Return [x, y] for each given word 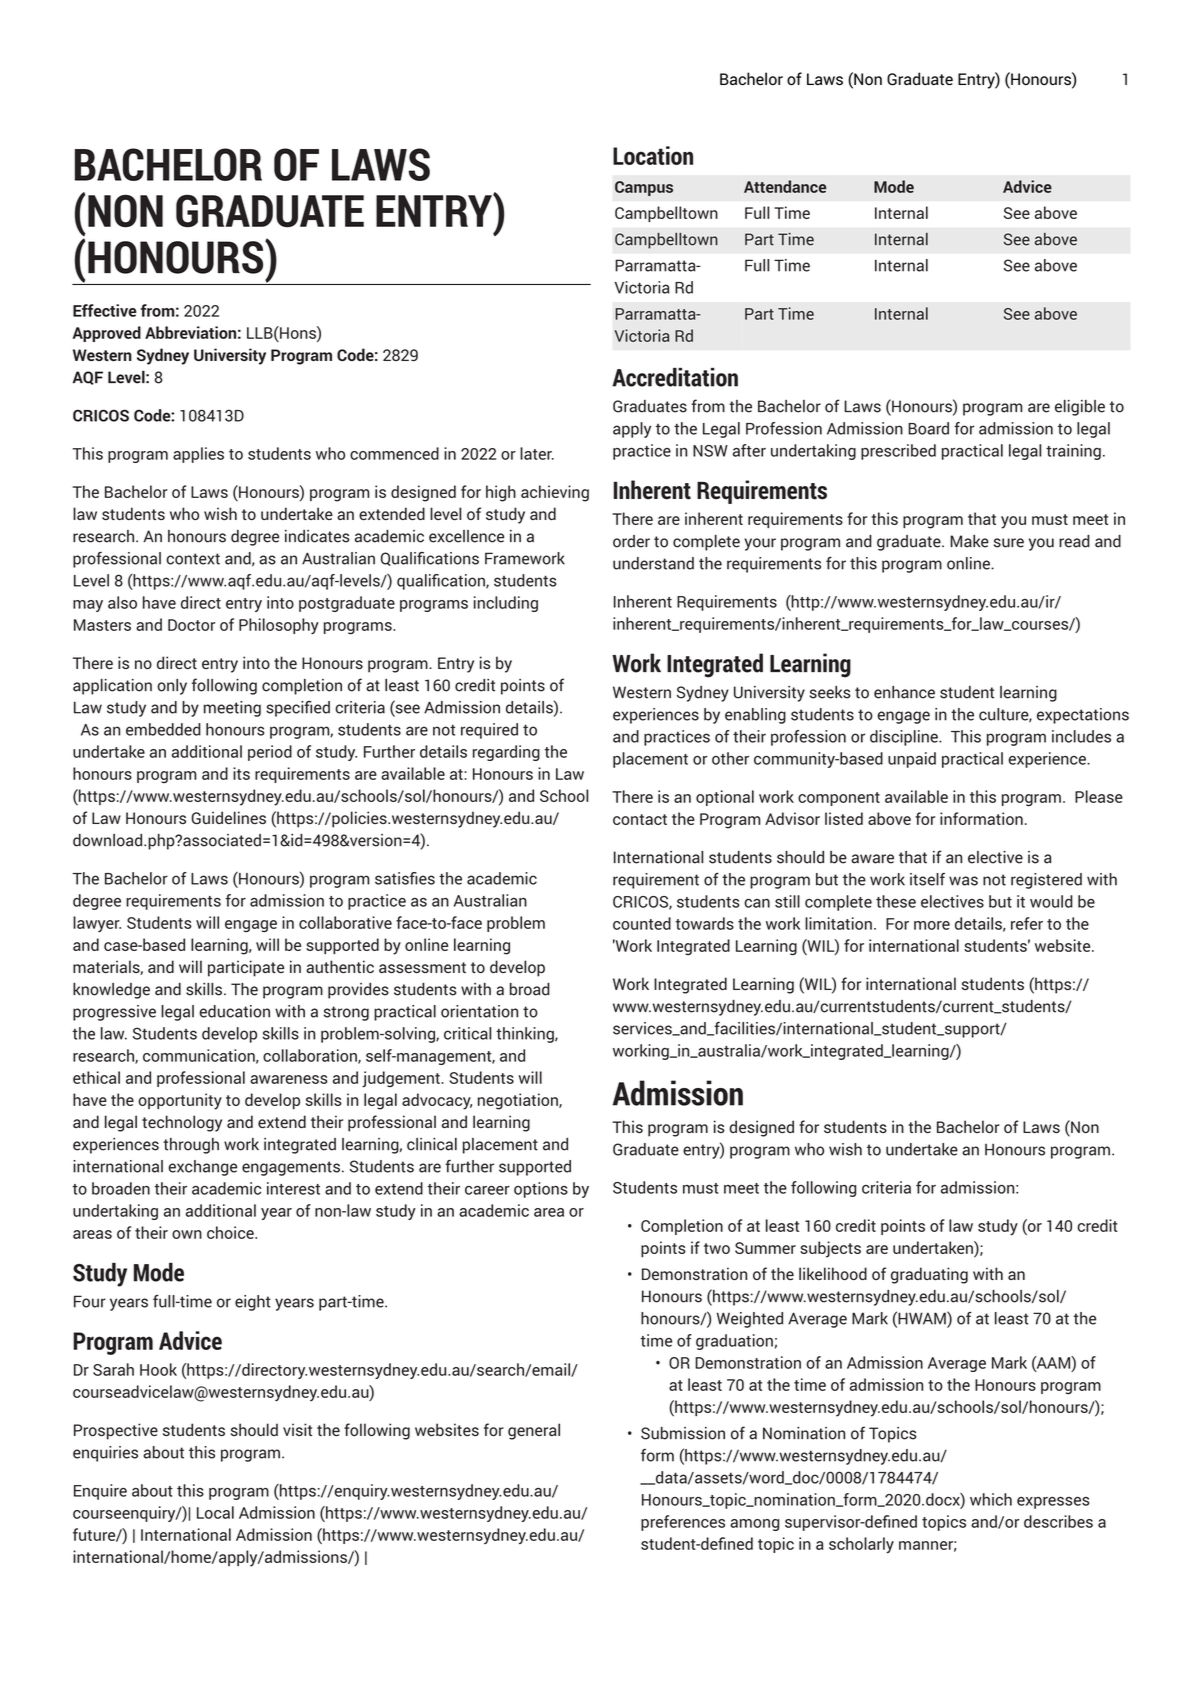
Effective [105, 310]
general [534, 1431]
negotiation [519, 1101]
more [932, 925]
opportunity [180, 1101]
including [506, 604]
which [991, 1499]
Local [215, 1512]
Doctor [191, 625]
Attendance [785, 186]
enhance [904, 692]
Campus [644, 188]
